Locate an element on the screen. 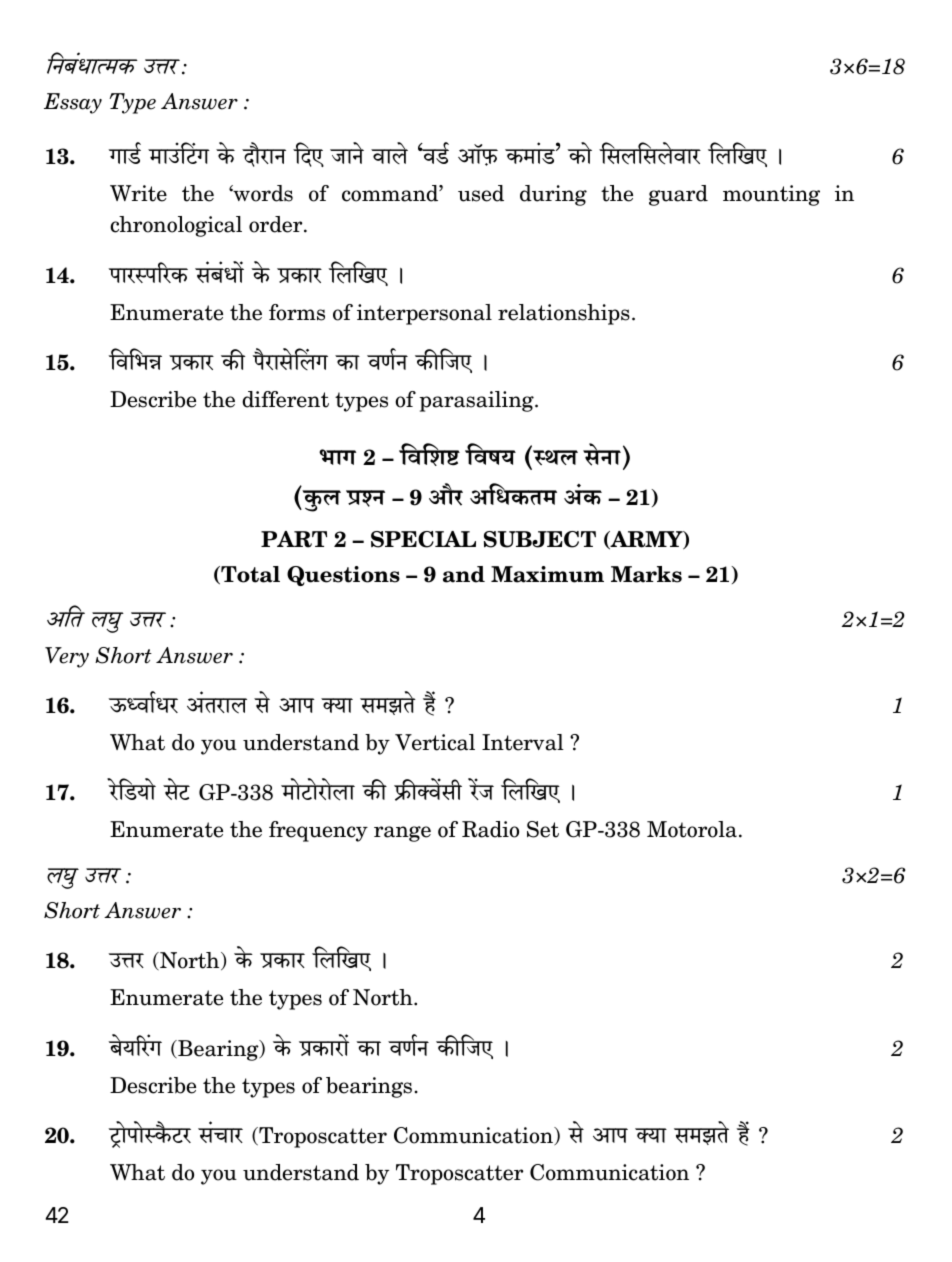 This screenshot has width=952, height=1262. Questions is located at coordinates (343, 576).
